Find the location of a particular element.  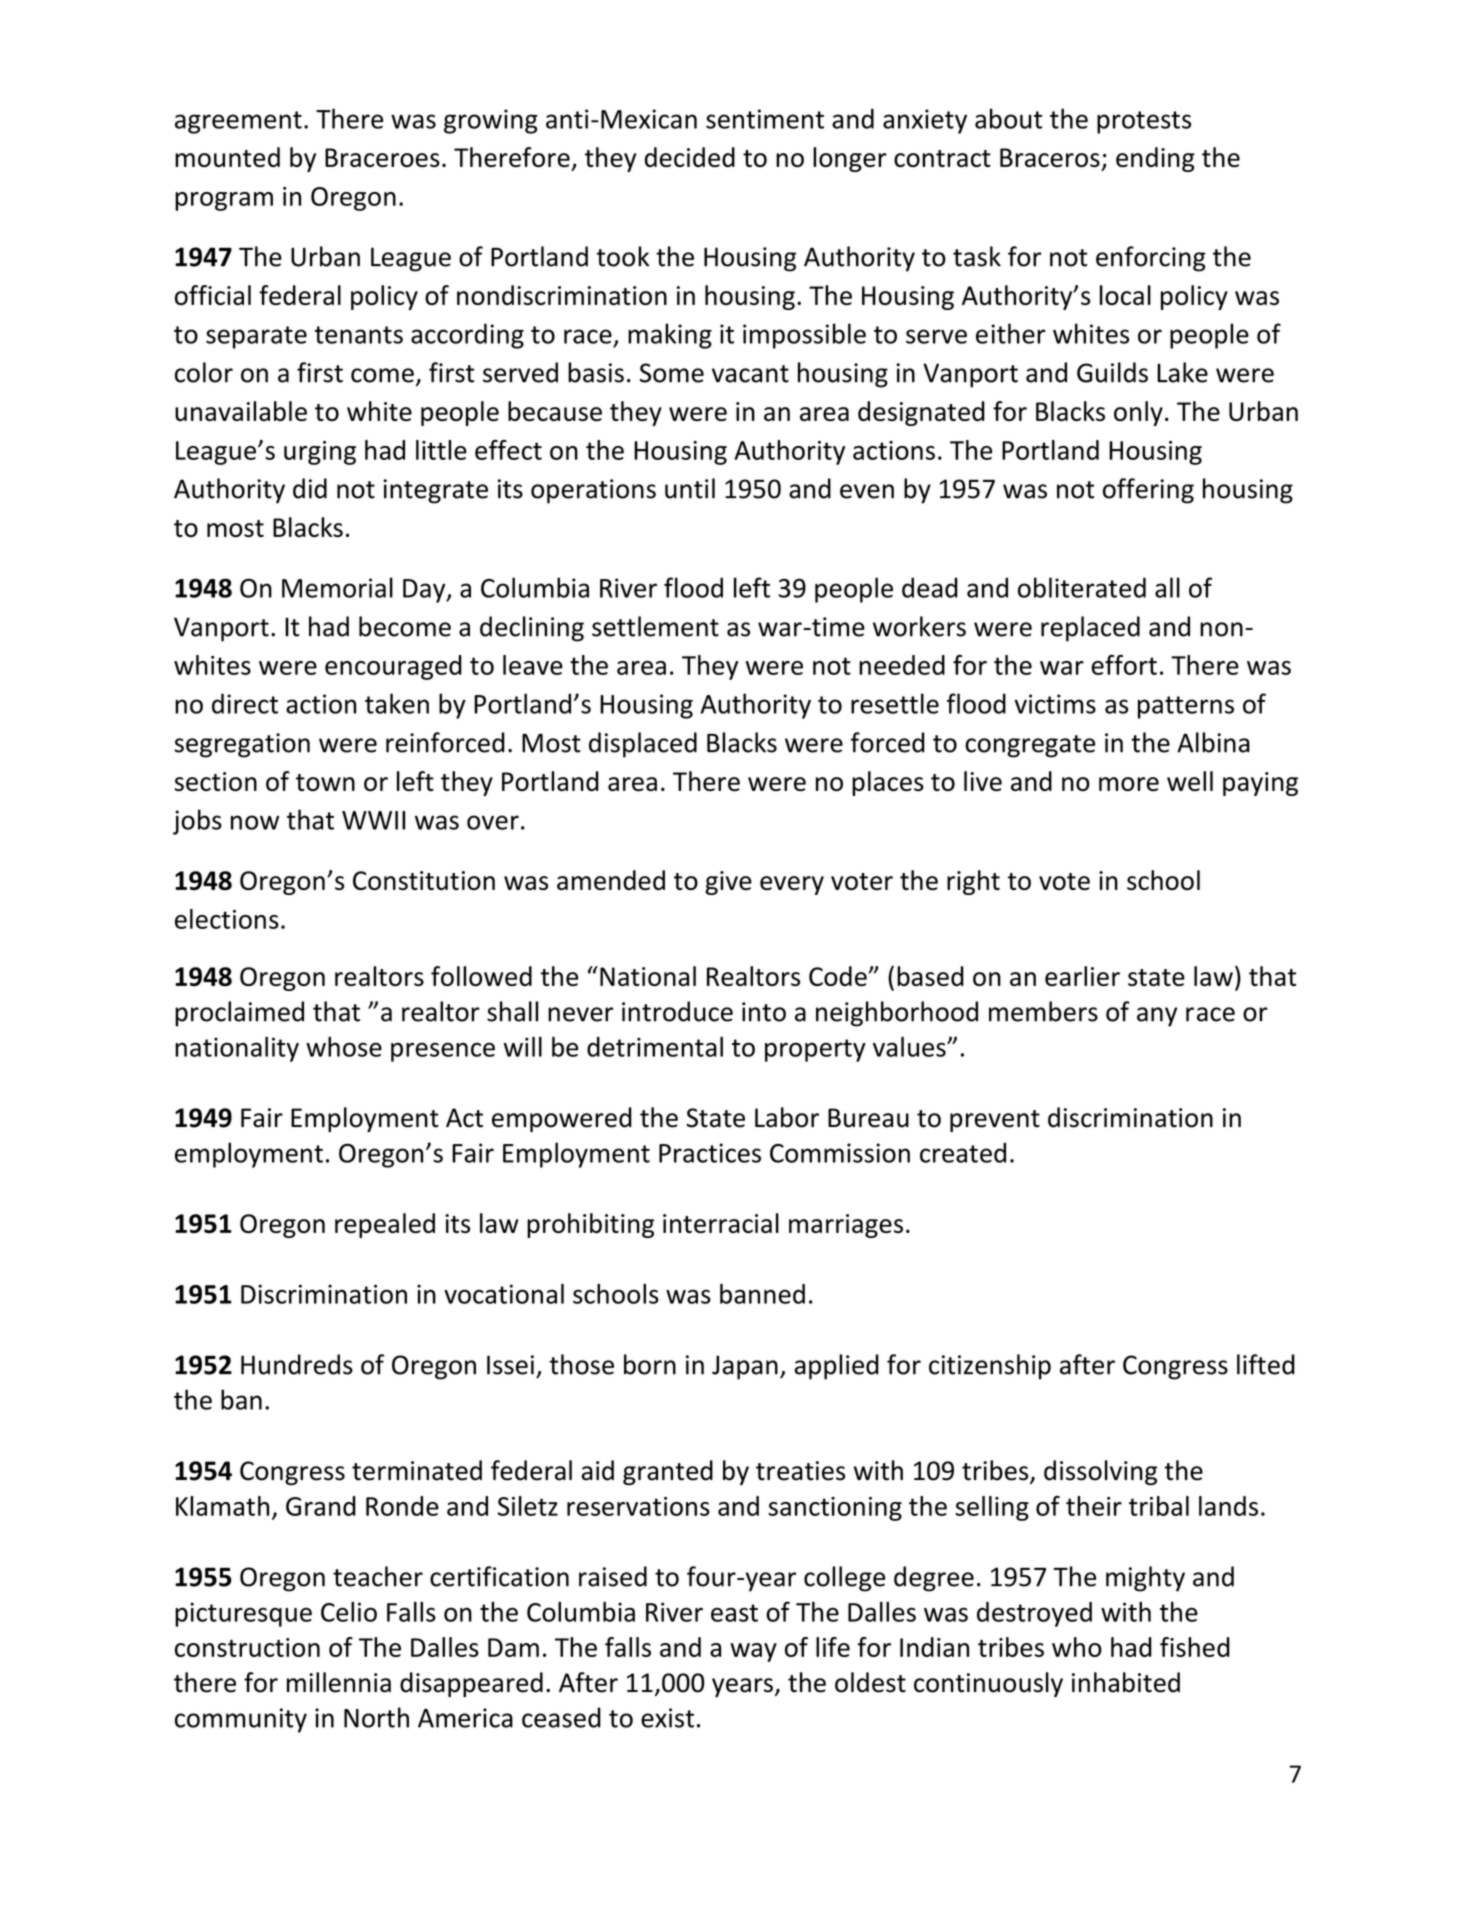

elections is located at coordinates (227, 919).
